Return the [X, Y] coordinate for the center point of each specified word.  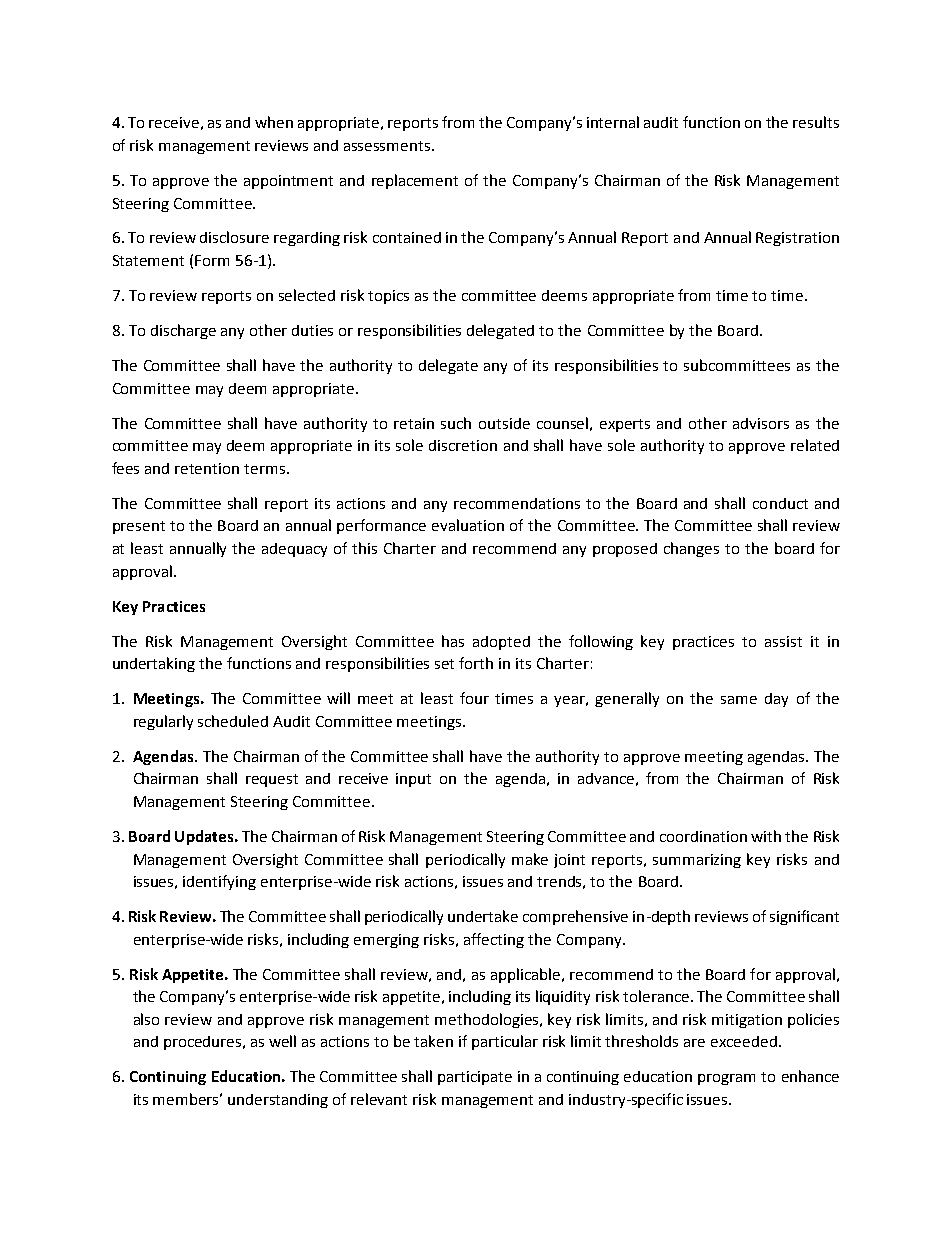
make [530, 859]
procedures [204, 1043]
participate [475, 1078]
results [816, 122]
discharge [183, 331]
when [274, 122]
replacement [415, 181]
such [456, 423]
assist [783, 641]
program [726, 1079]
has [453, 641]
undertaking [154, 664]
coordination [703, 836]
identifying [219, 882]
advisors [761, 423]
